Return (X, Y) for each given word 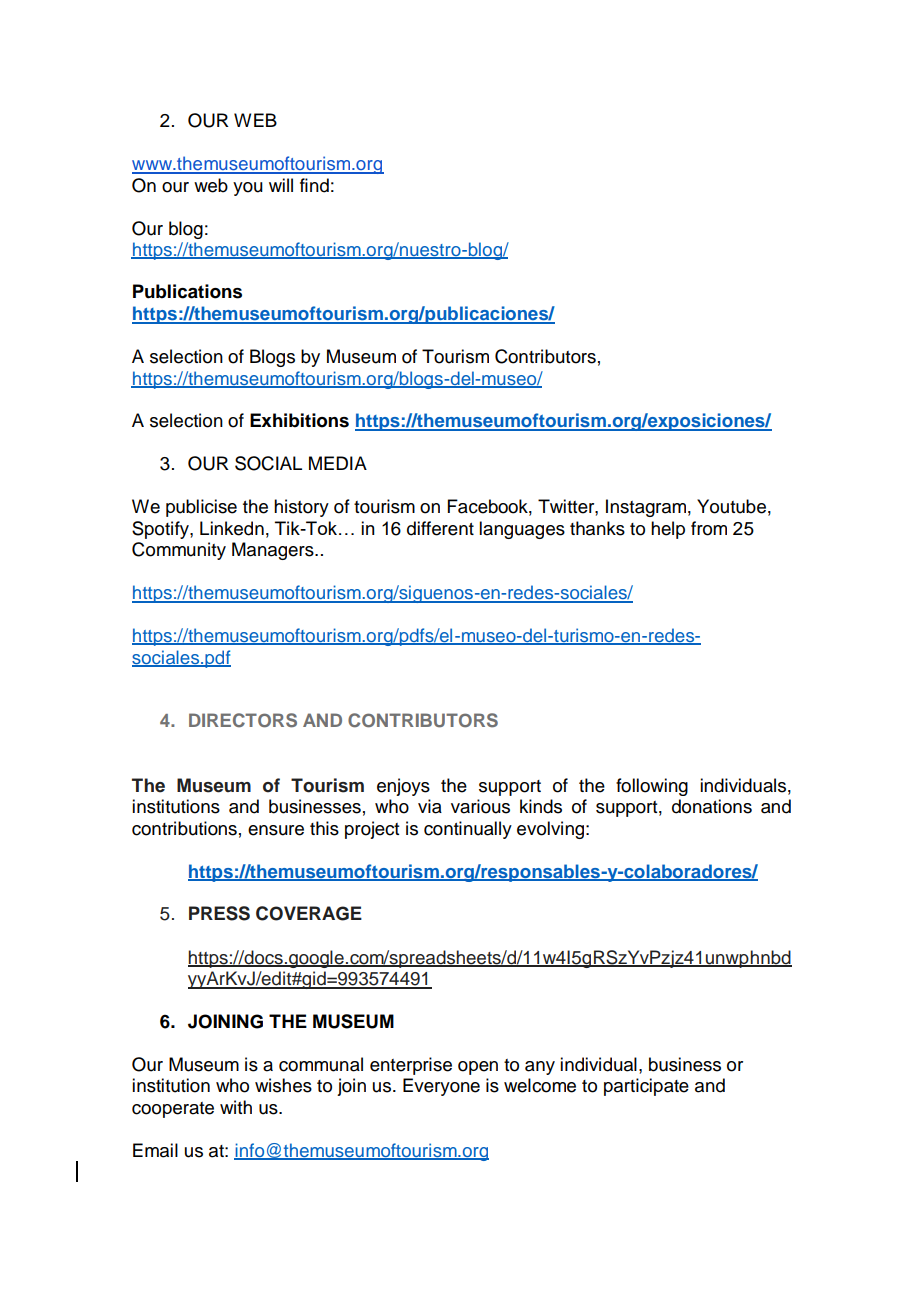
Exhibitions (299, 420)
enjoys (403, 787)
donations (712, 806)
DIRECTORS (243, 720)
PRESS (219, 913)
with (236, 1107)
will (281, 185)
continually (468, 830)
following (652, 787)
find (314, 185)
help (668, 530)
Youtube (731, 506)
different (440, 528)
